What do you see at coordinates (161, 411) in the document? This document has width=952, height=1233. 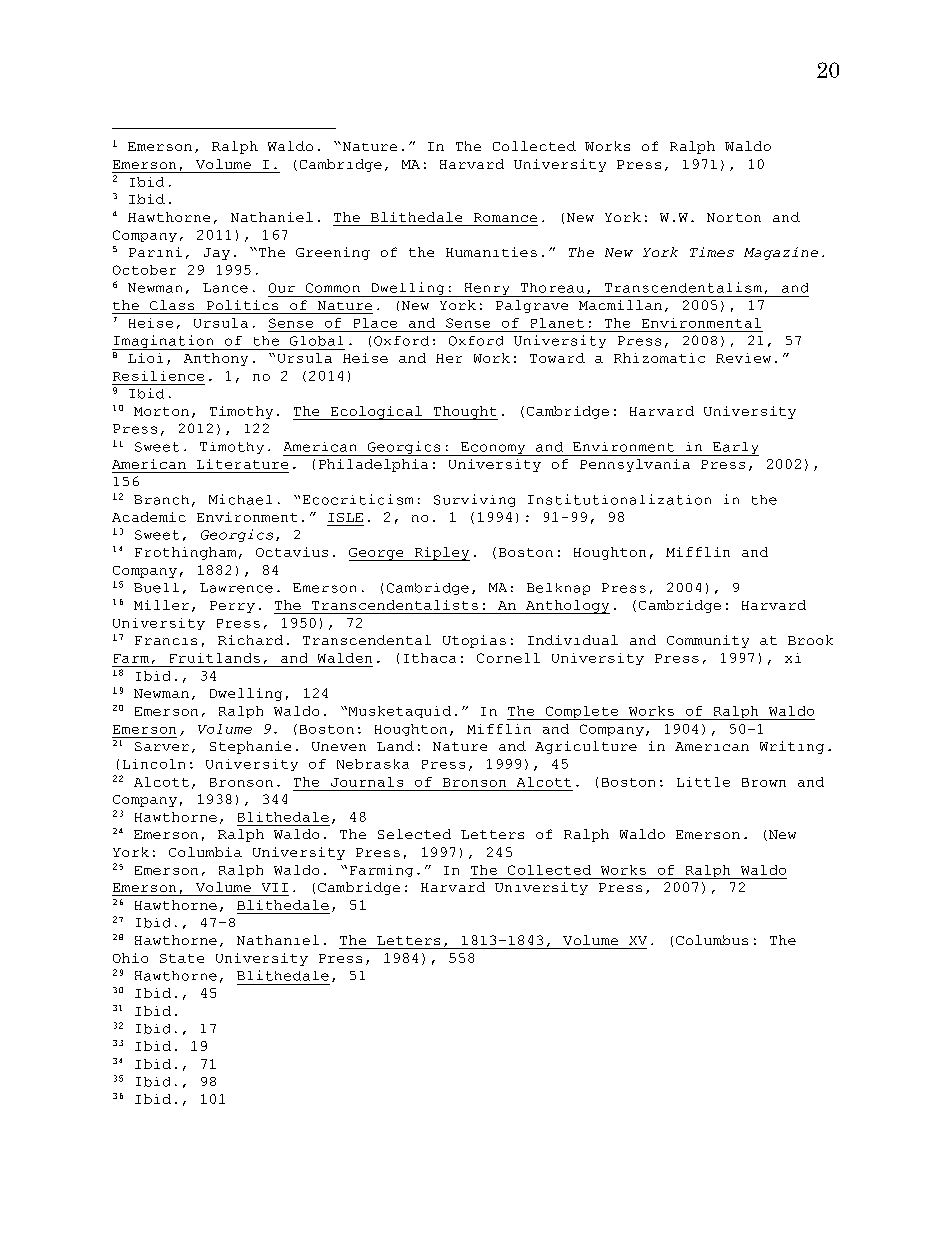 I see `Morton` at bounding box center [161, 411].
